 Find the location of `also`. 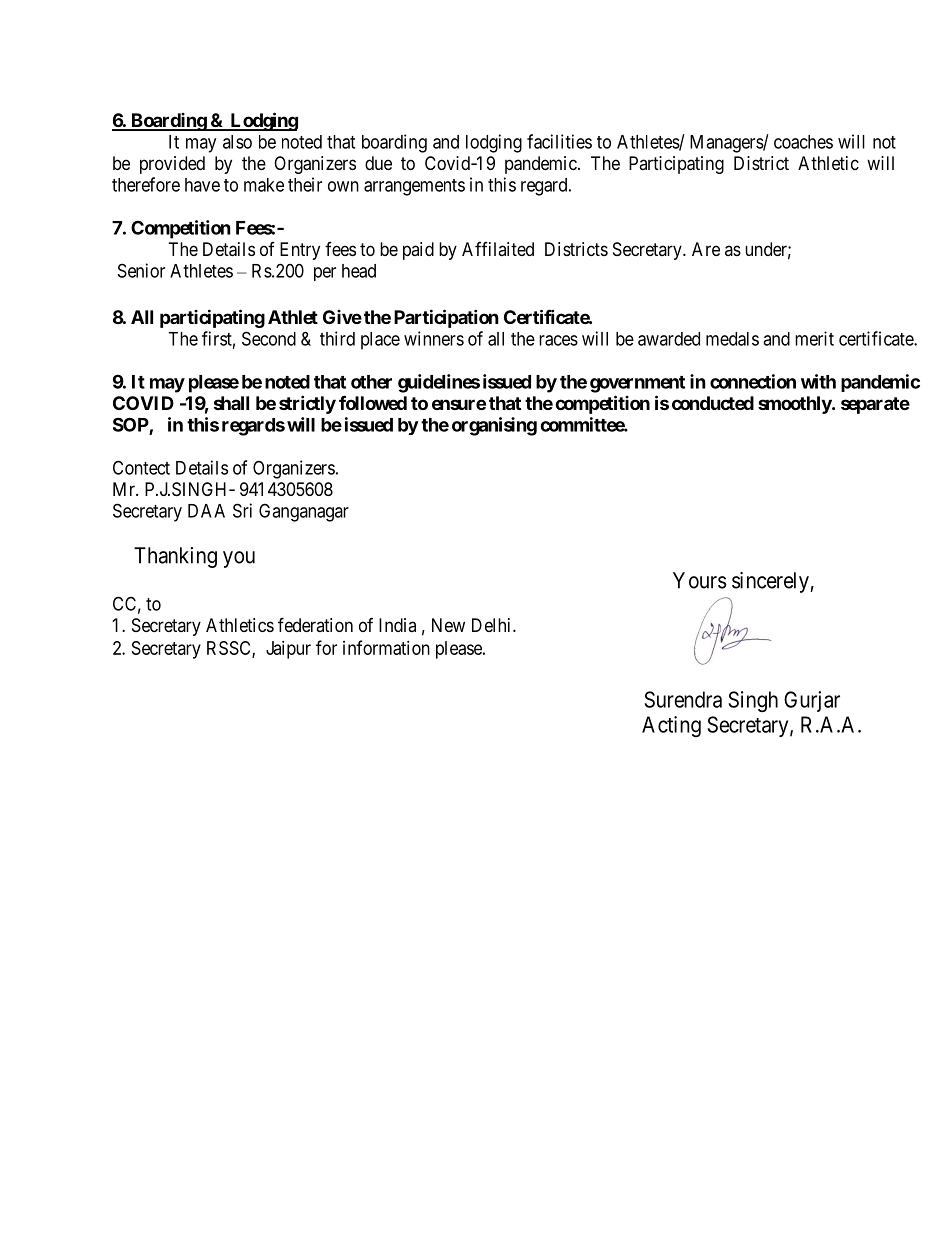

also is located at coordinates (237, 142).
